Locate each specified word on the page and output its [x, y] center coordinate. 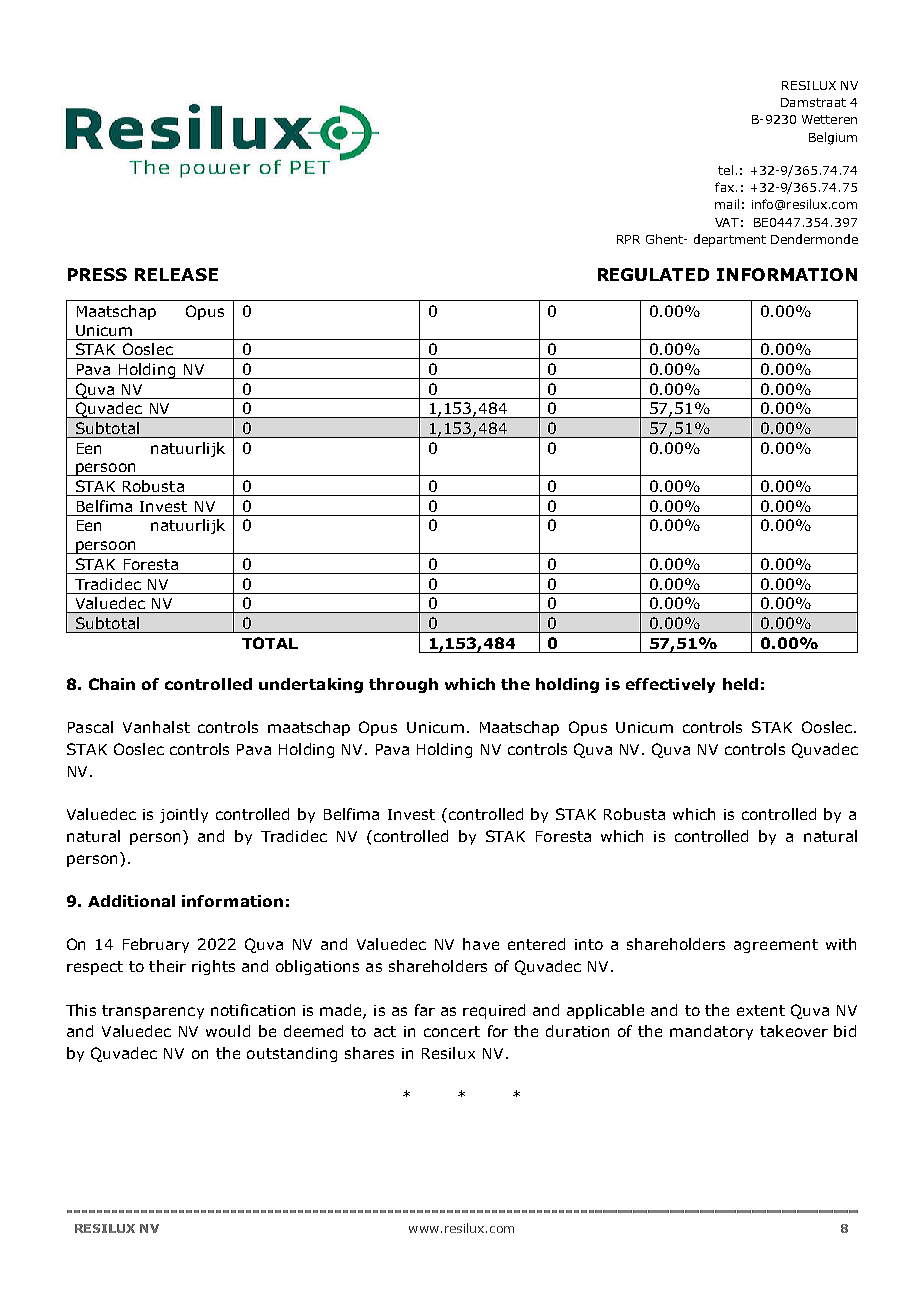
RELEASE [176, 274]
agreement [776, 946]
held [740, 684]
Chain [112, 684]
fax [726, 187]
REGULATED [653, 274]
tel [725, 170]
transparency [153, 1012]
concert [452, 1031]
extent [761, 1010]
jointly [184, 815]
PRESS [97, 274]
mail [727, 204]
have [481, 944]
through [403, 685]
